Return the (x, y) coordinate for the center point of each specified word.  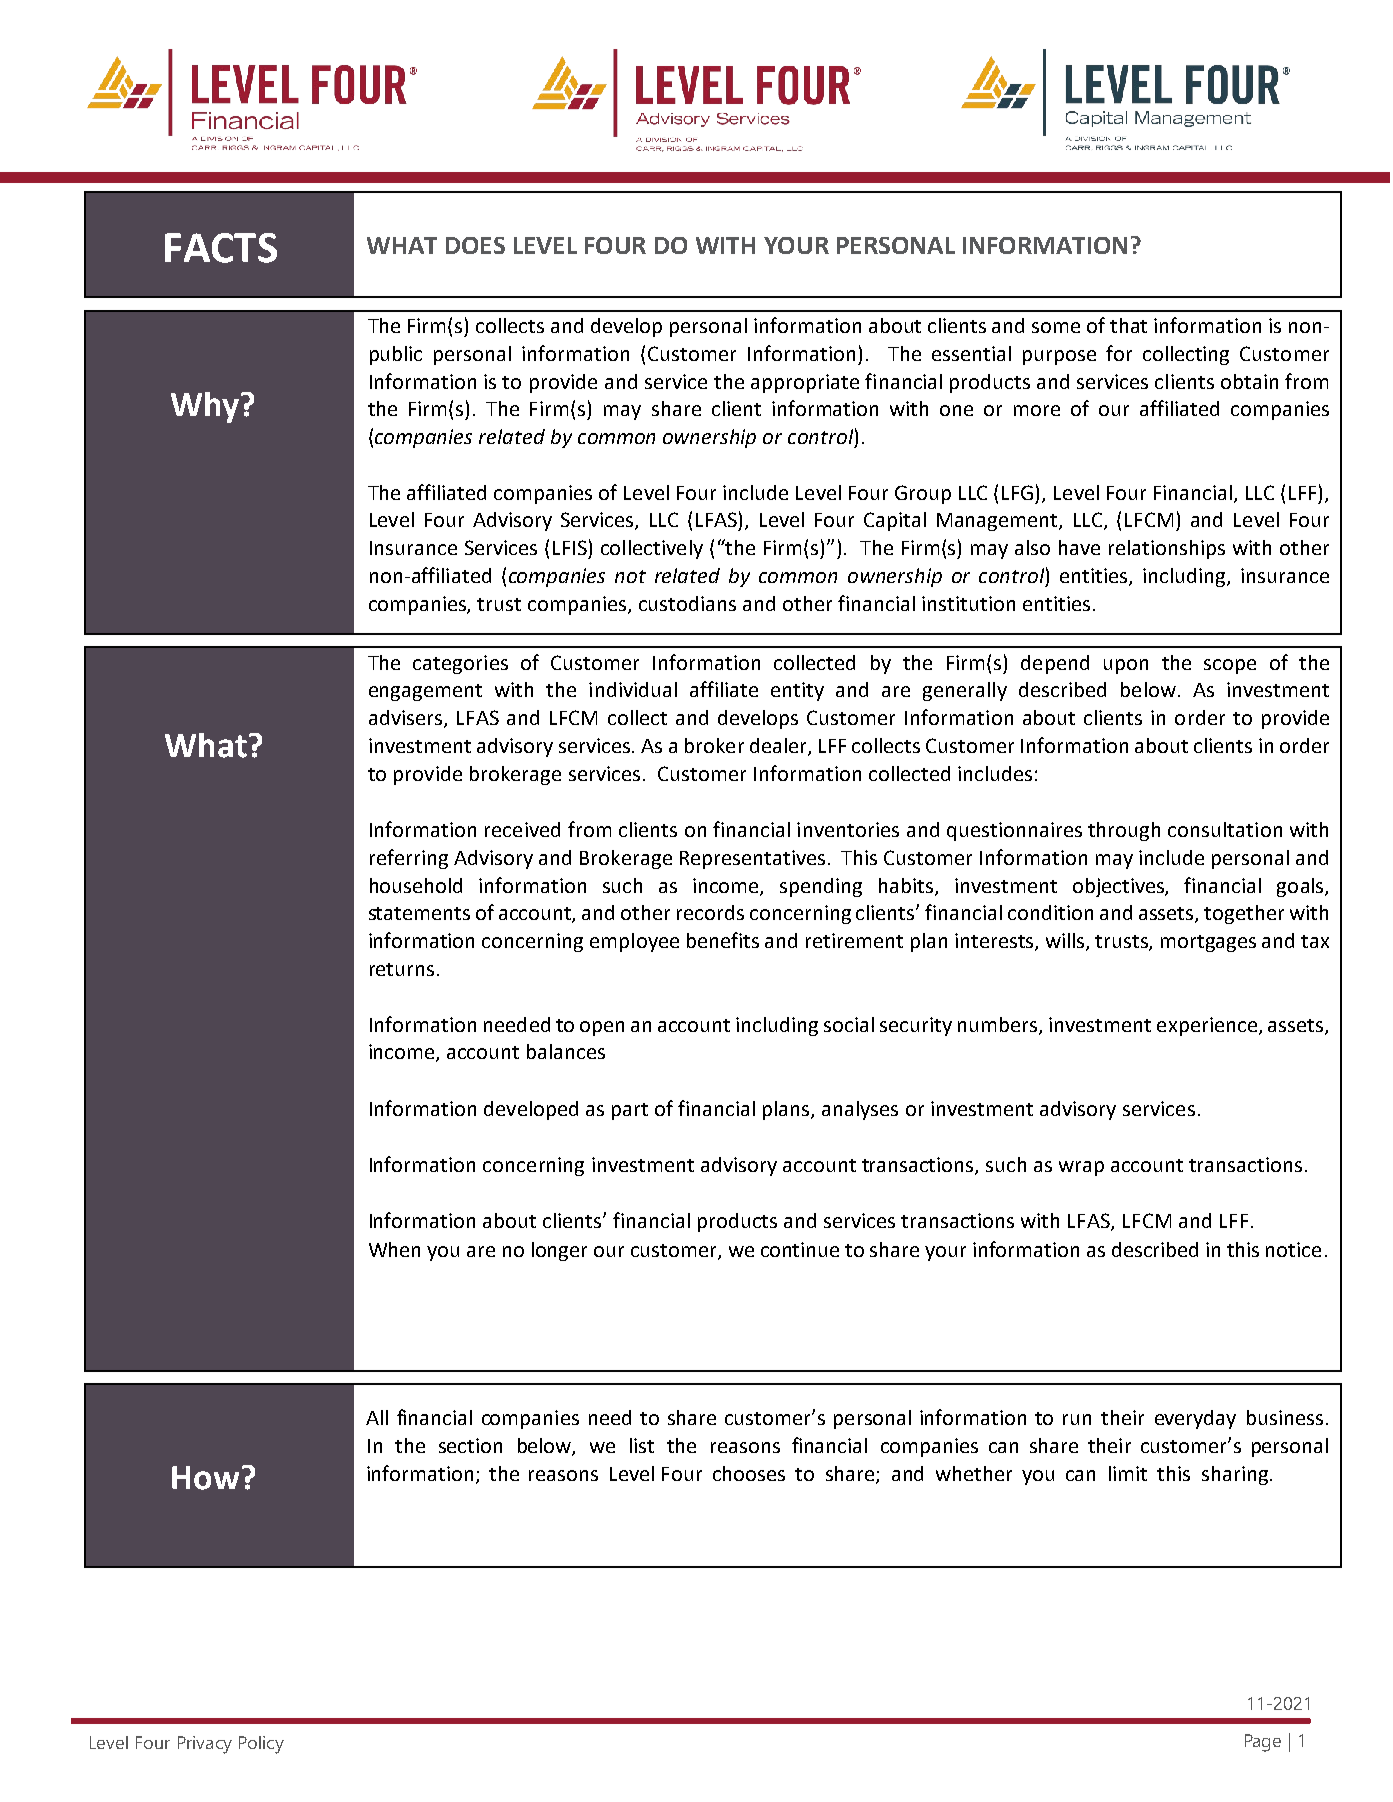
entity (797, 691)
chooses (749, 1473)
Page (1263, 1743)
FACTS (221, 248)
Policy (261, 1745)
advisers (405, 717)
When (394, 1249)
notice (1293, 1249)
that (1128, 325)
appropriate (805, 383)
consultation (1225, 829)
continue (800, 1249)
